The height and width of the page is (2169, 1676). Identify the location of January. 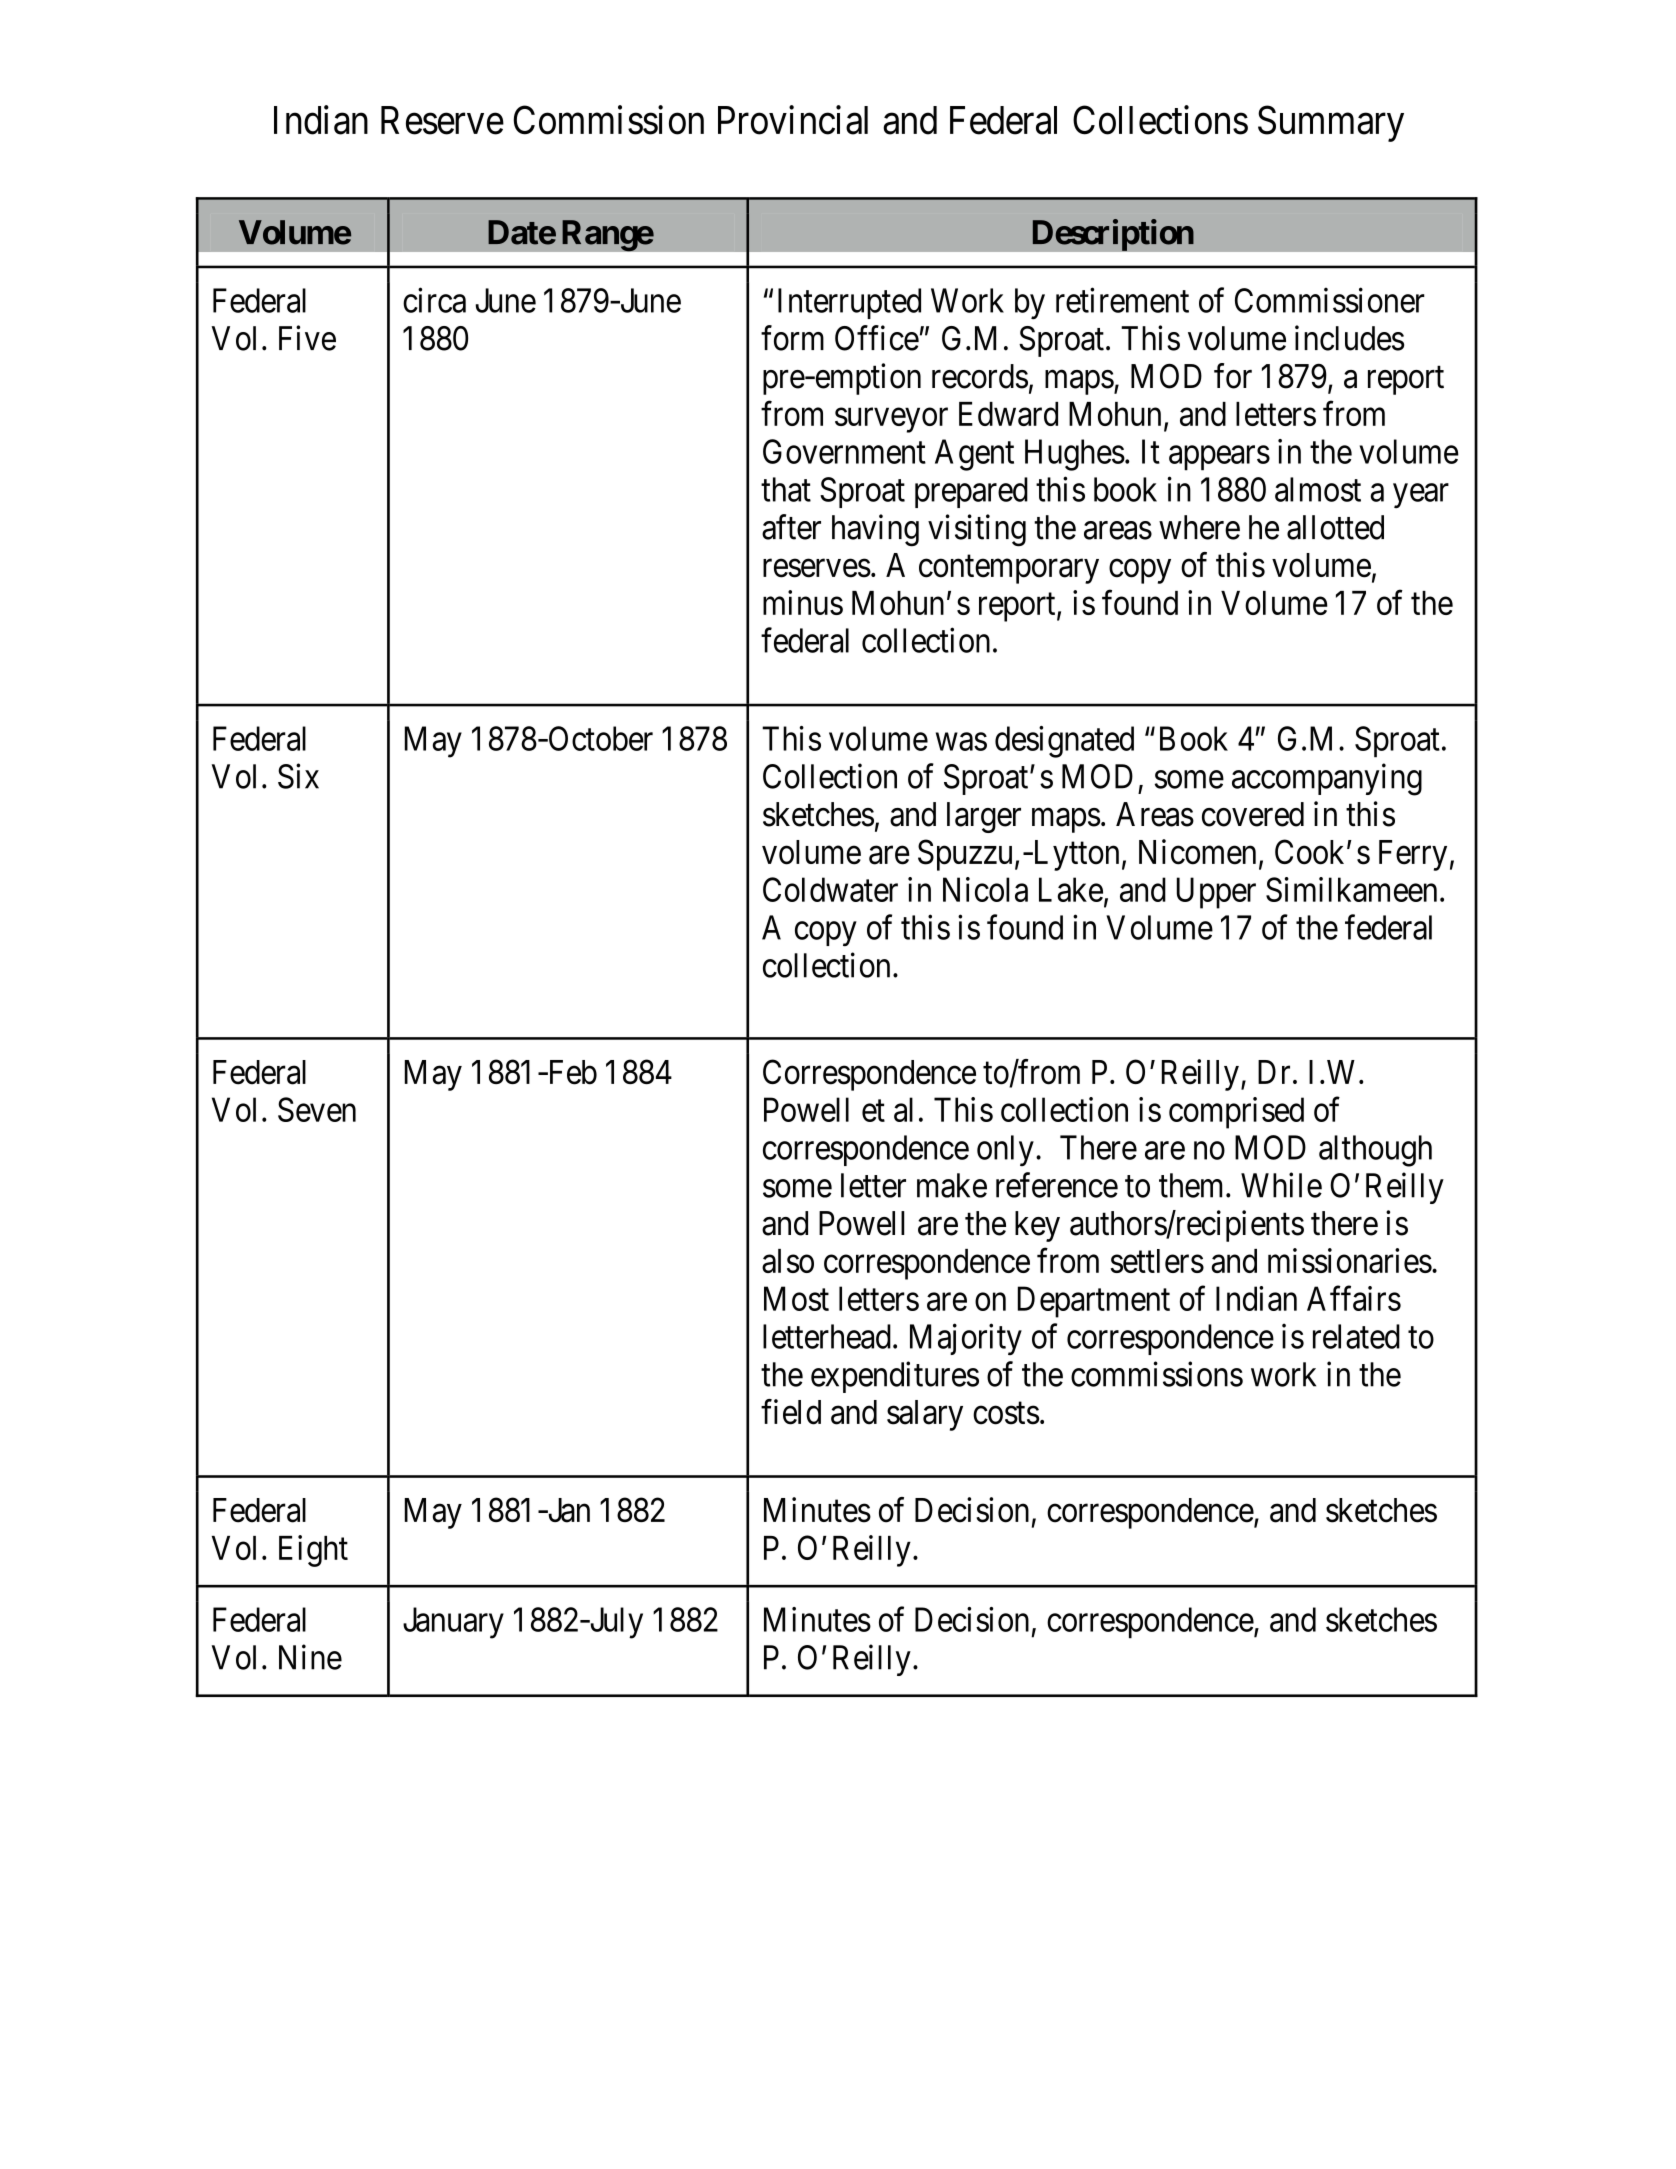
(453, 1623).
